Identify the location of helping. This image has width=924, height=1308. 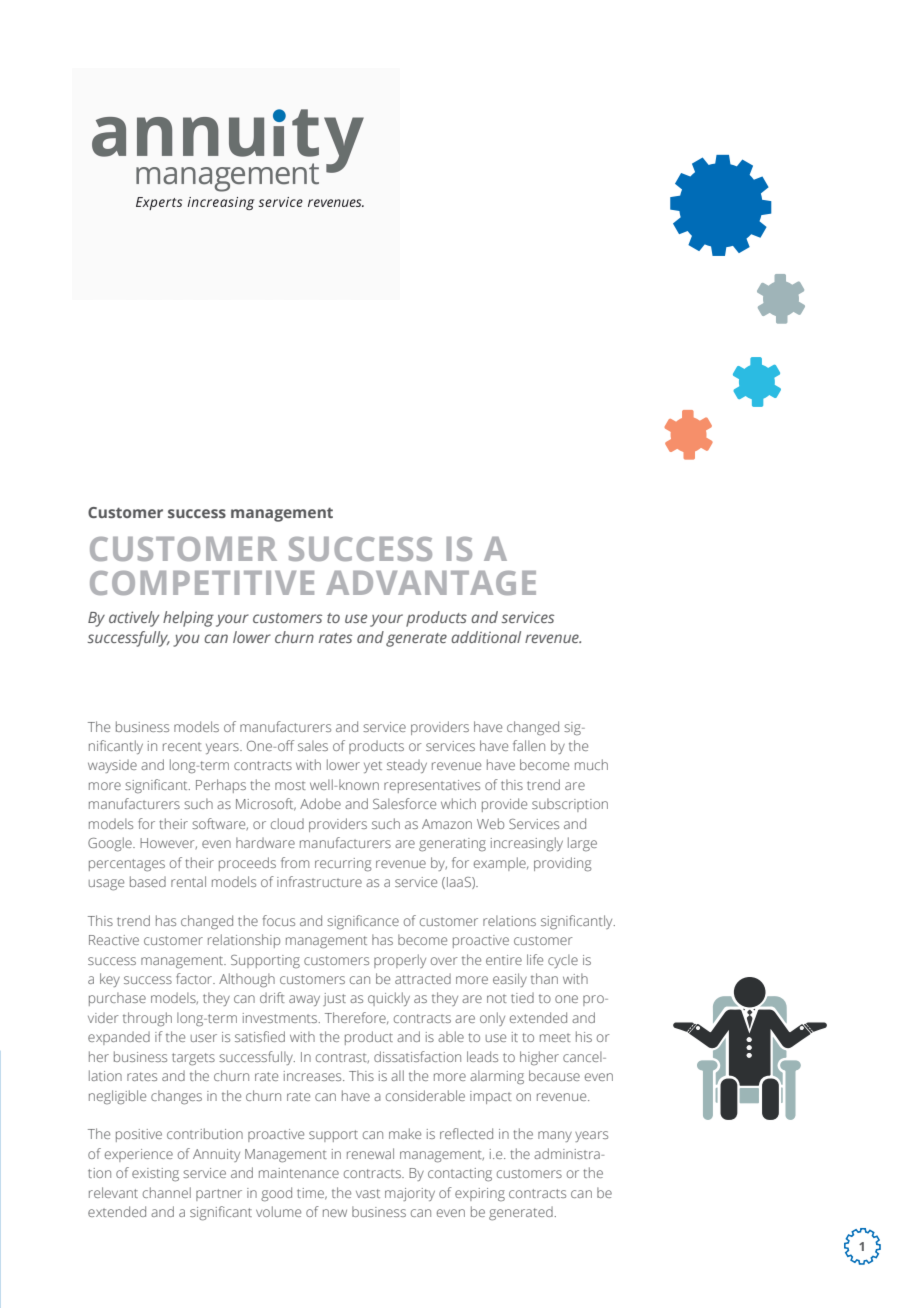
(188, 619).
